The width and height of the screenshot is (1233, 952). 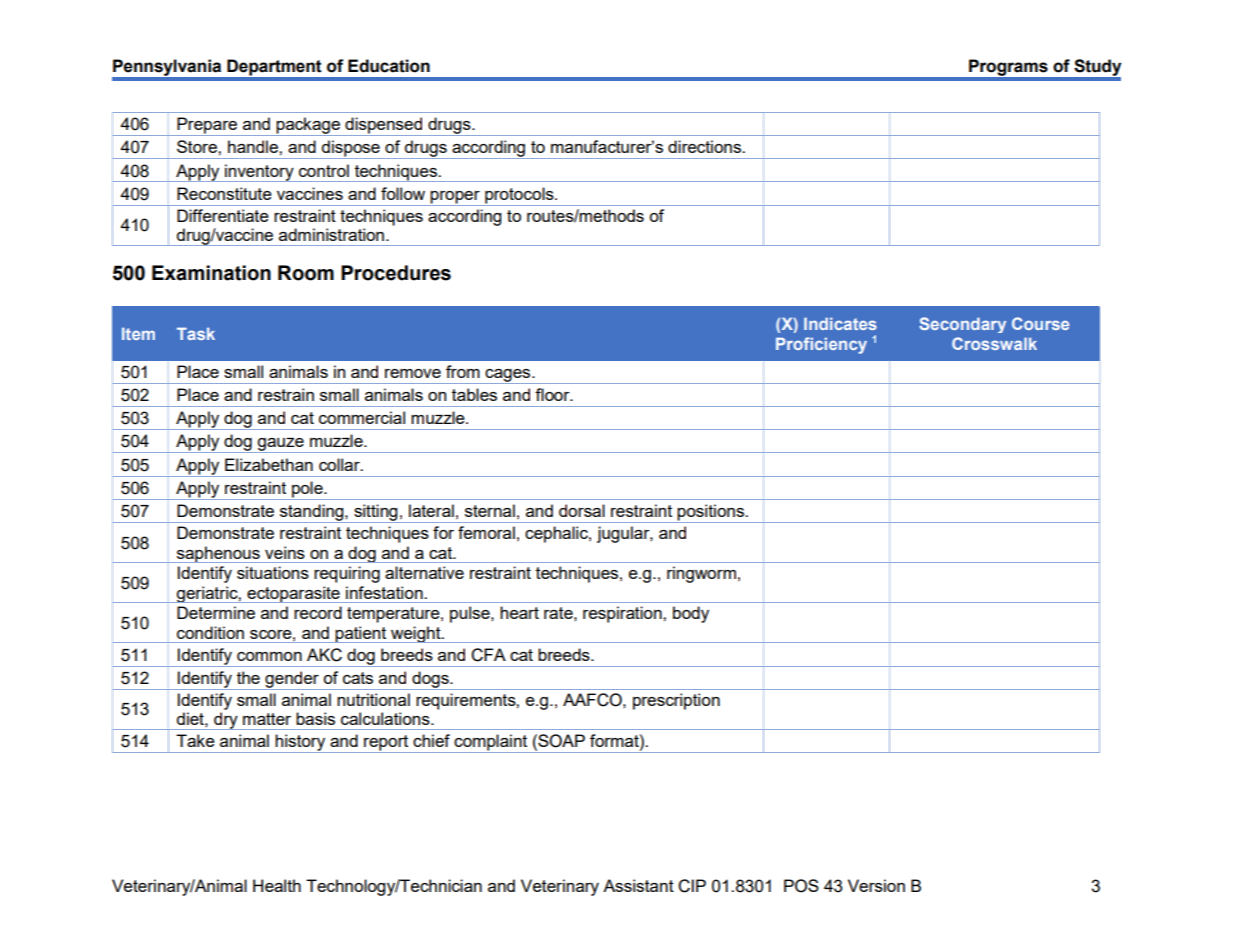 I want to click on Prepare, so click(x=207, y=126).
